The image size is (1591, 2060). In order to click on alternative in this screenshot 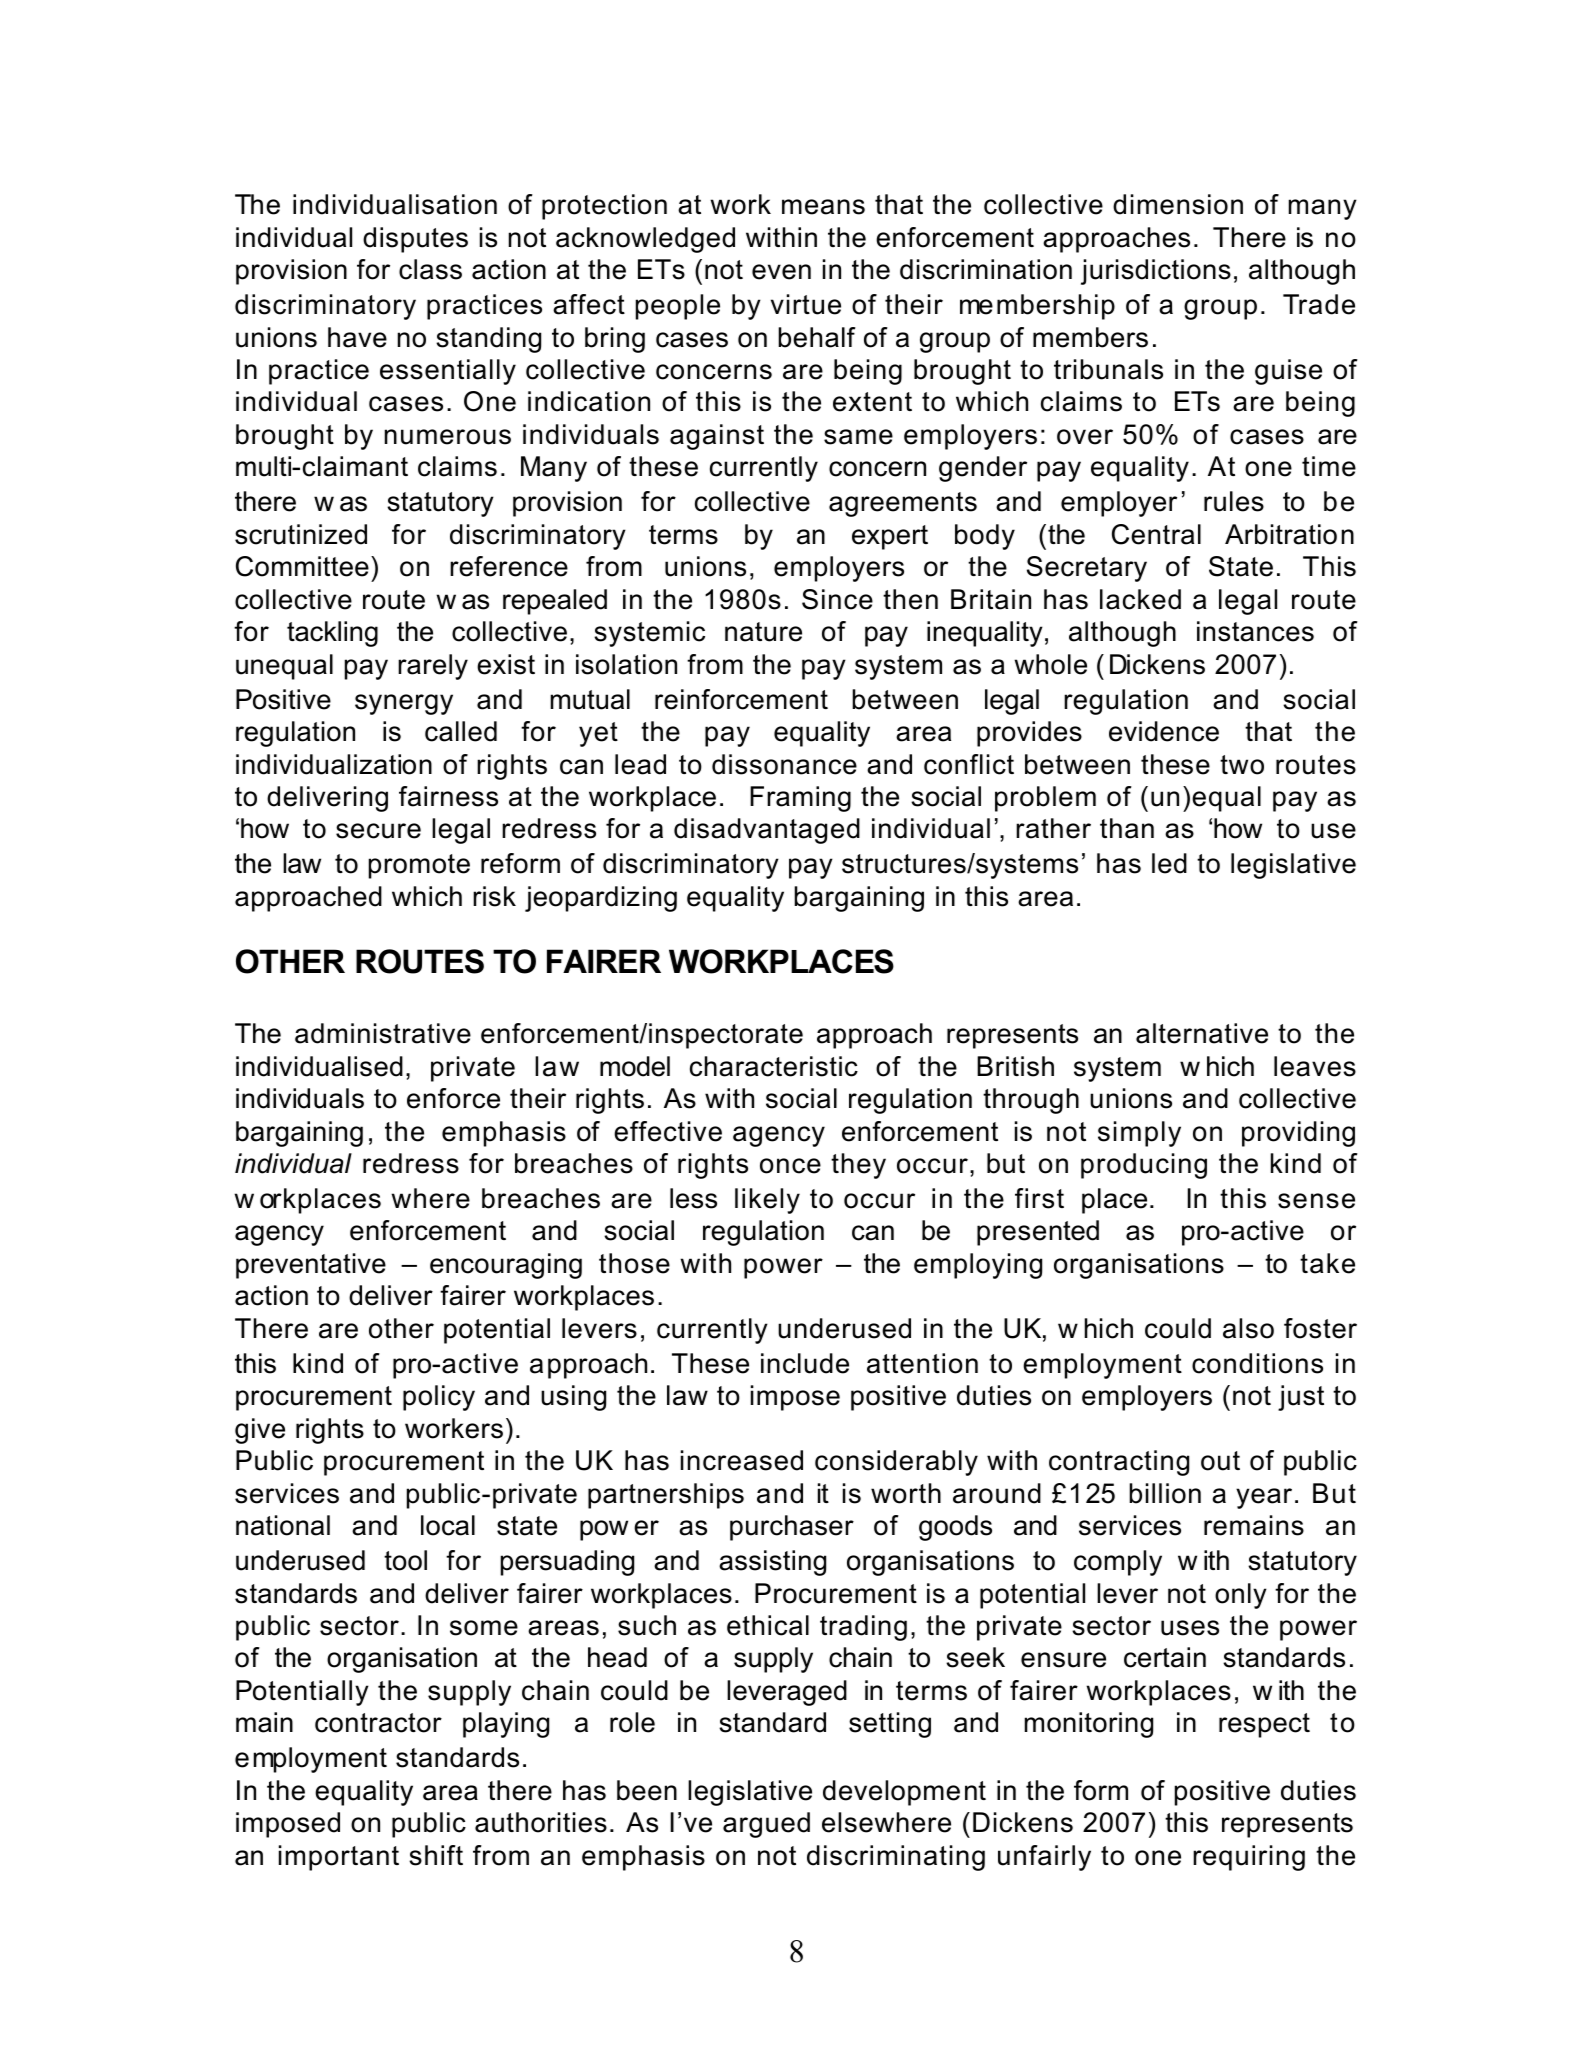, I will do `click(1202, 1033)`.
